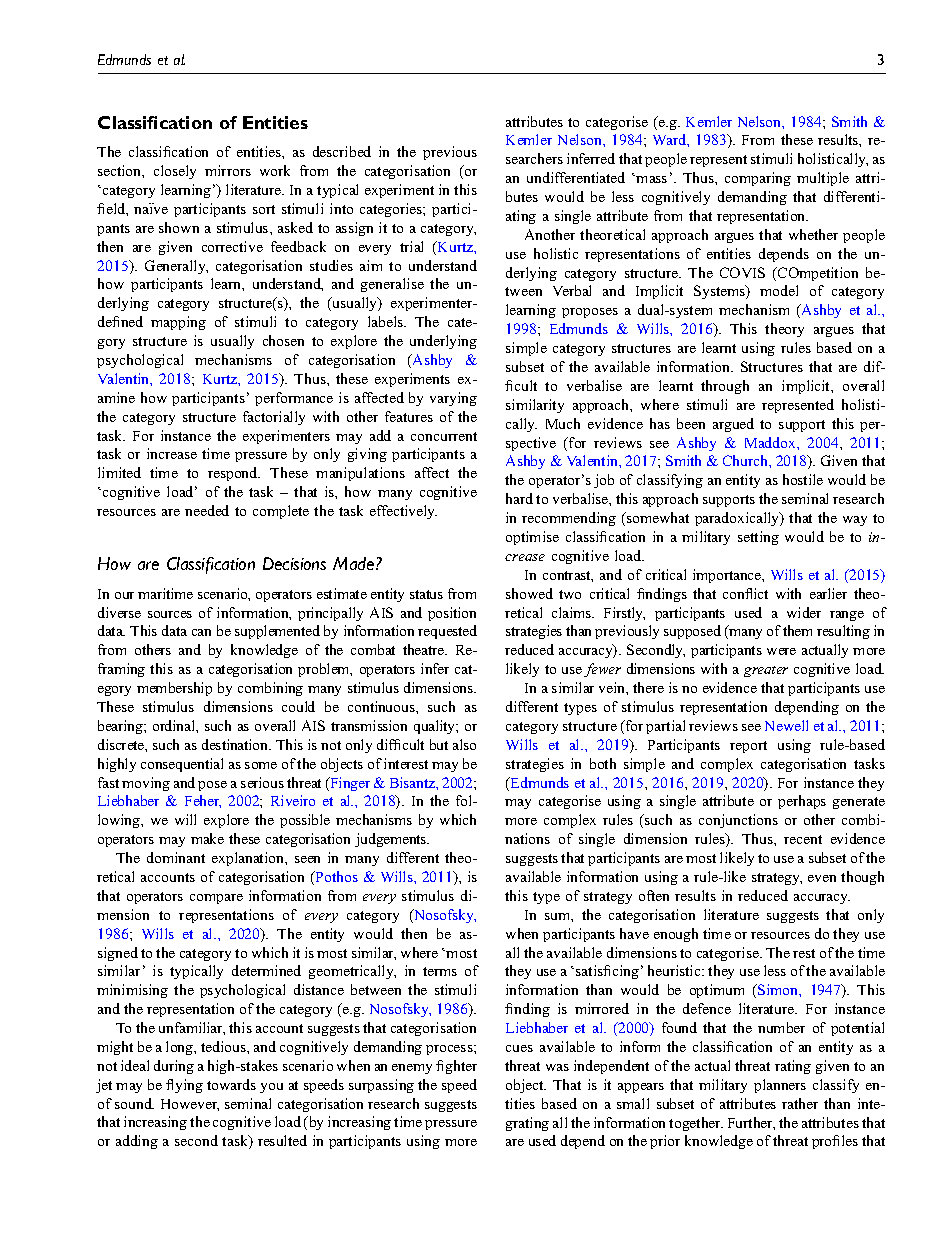  What do you see at coordinates (447, 632) in the screenshot?
I see `requested` at bounding box center [447, 632].
